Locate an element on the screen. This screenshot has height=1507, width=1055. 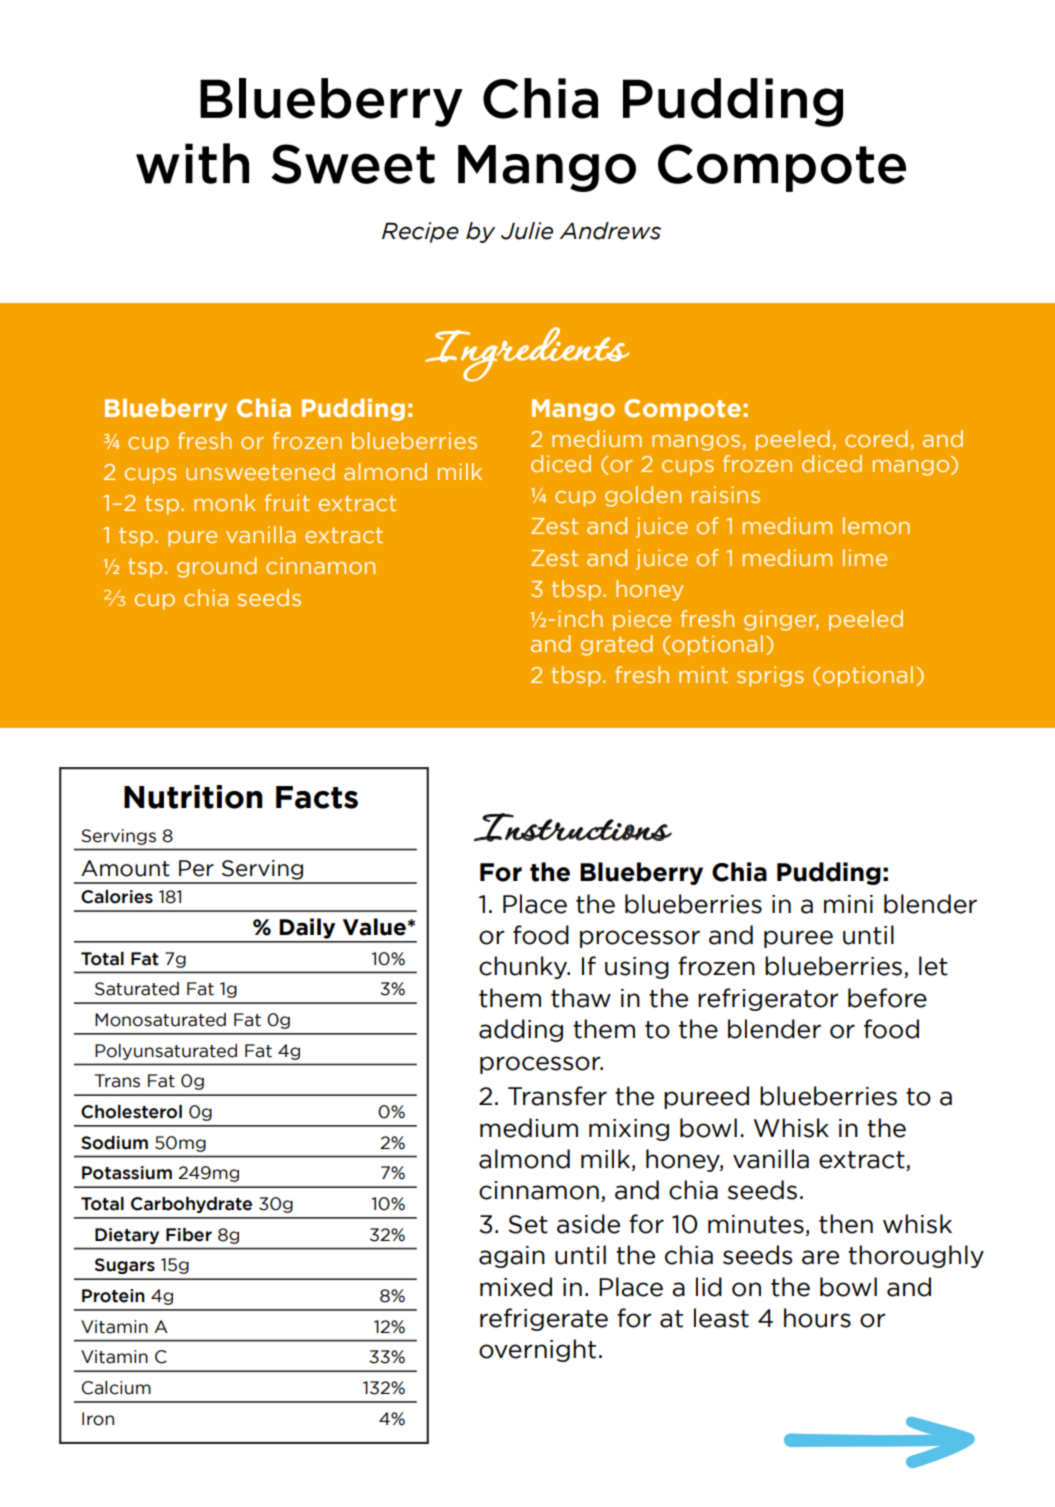
lime is located at coordinates (865, 557).
